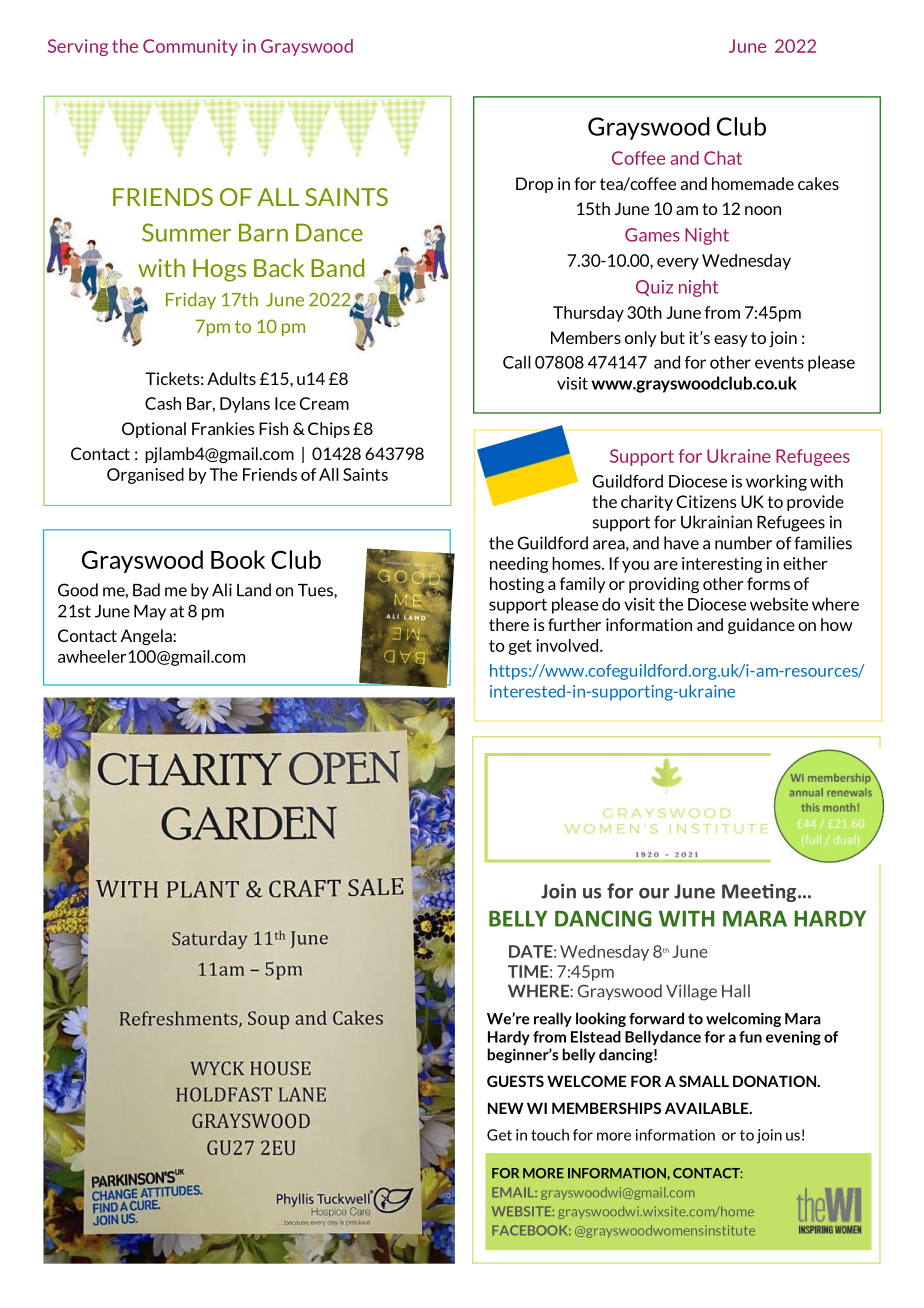  What do you see at coordinates (534, 185) in the document?
I see `Drop` at bounding box center [534, 185].
